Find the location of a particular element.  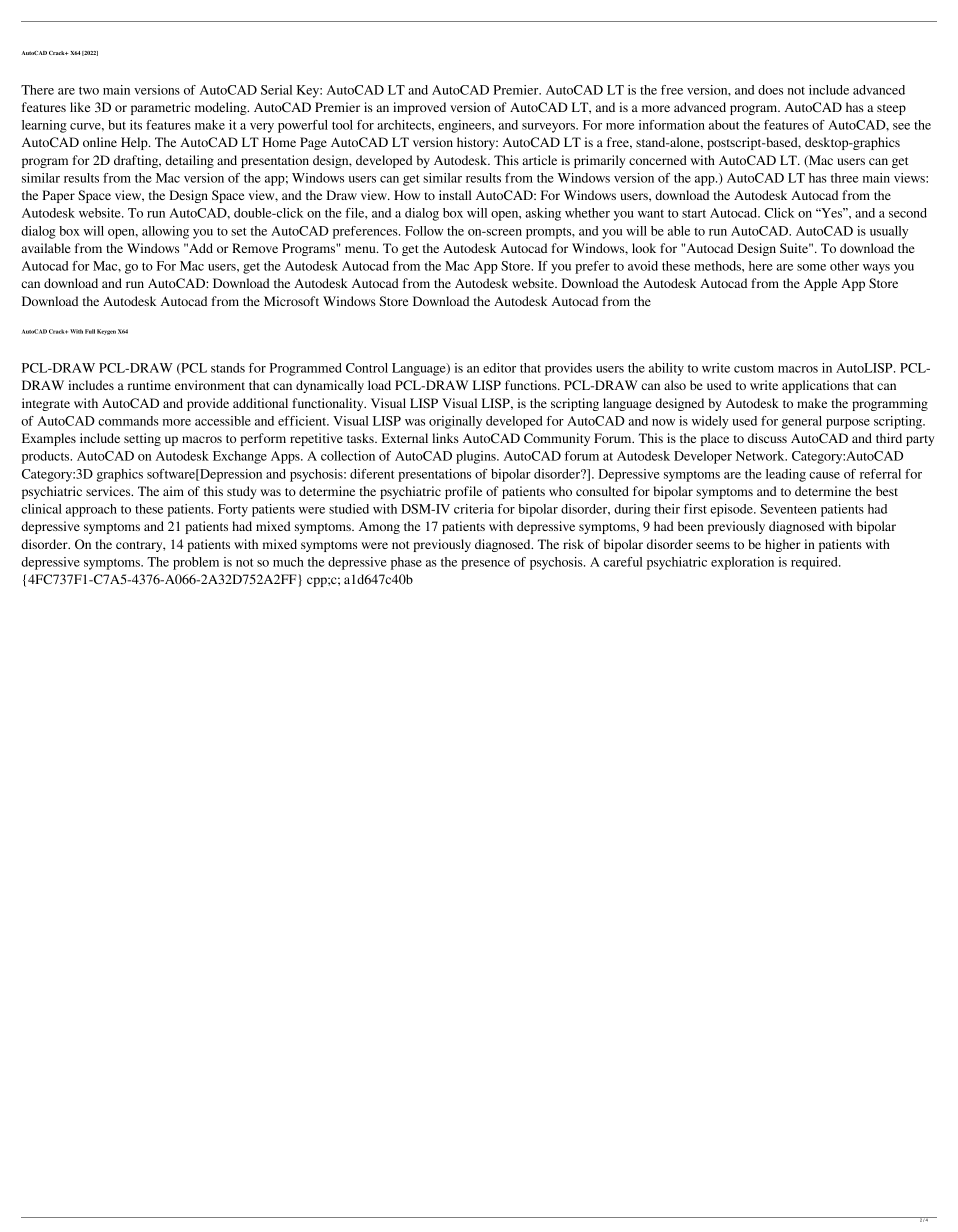

higher is located at coordinates (783, 545).
